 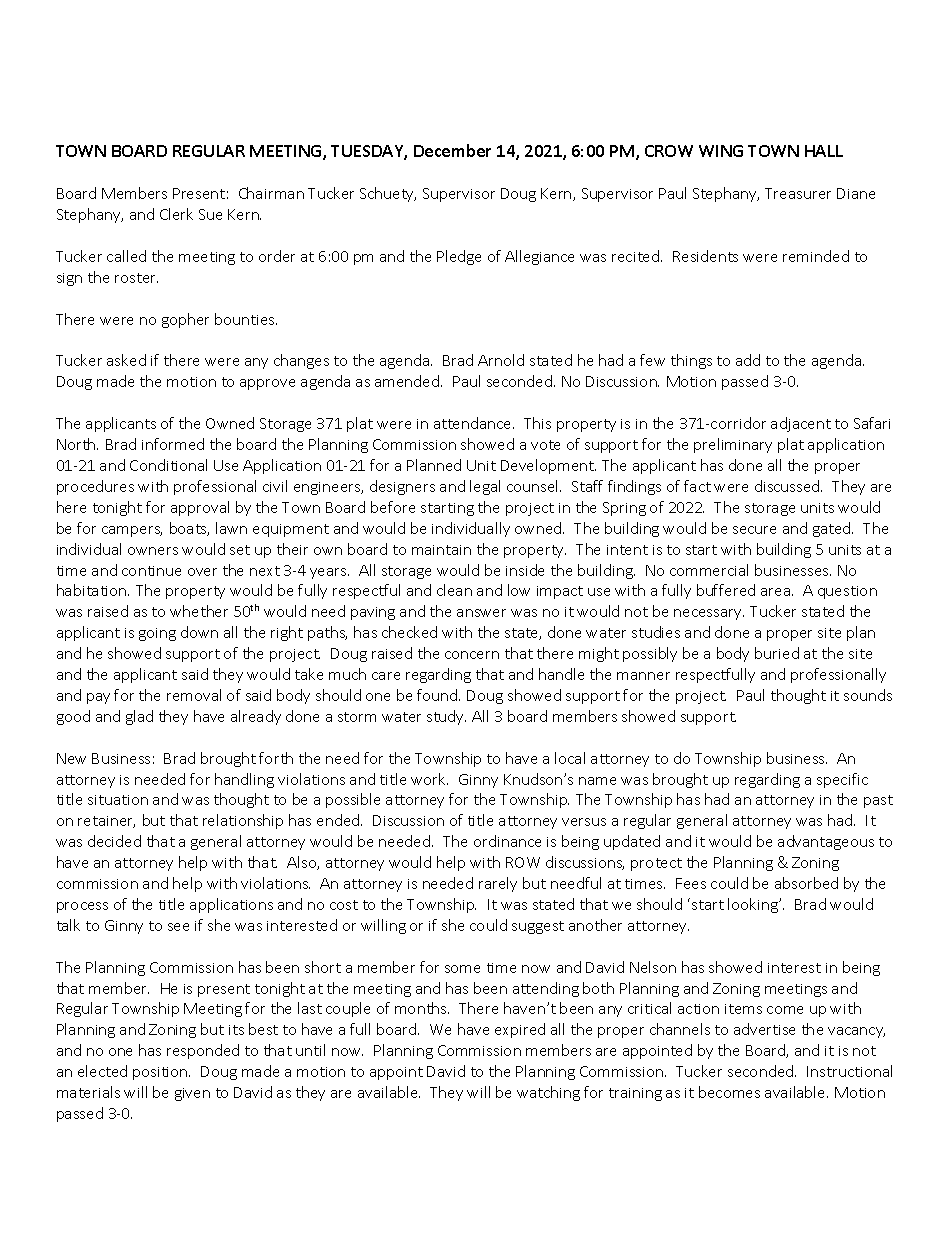 What do you see at coordinates (520, 1030) in the document?
I see `expired` at bounding box center [520, 1030].
